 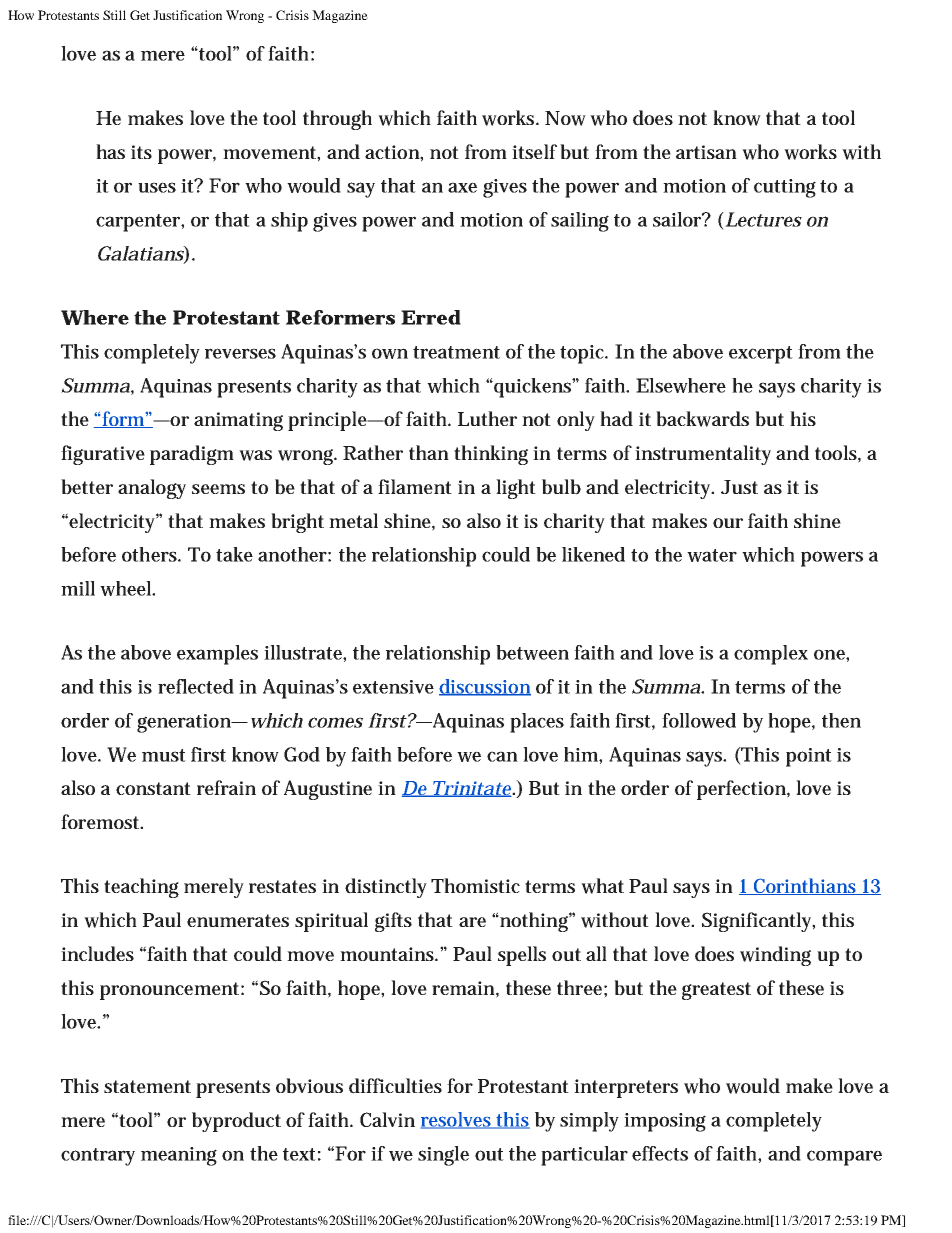 I want to click on examples, so click(x=217, y=655).
